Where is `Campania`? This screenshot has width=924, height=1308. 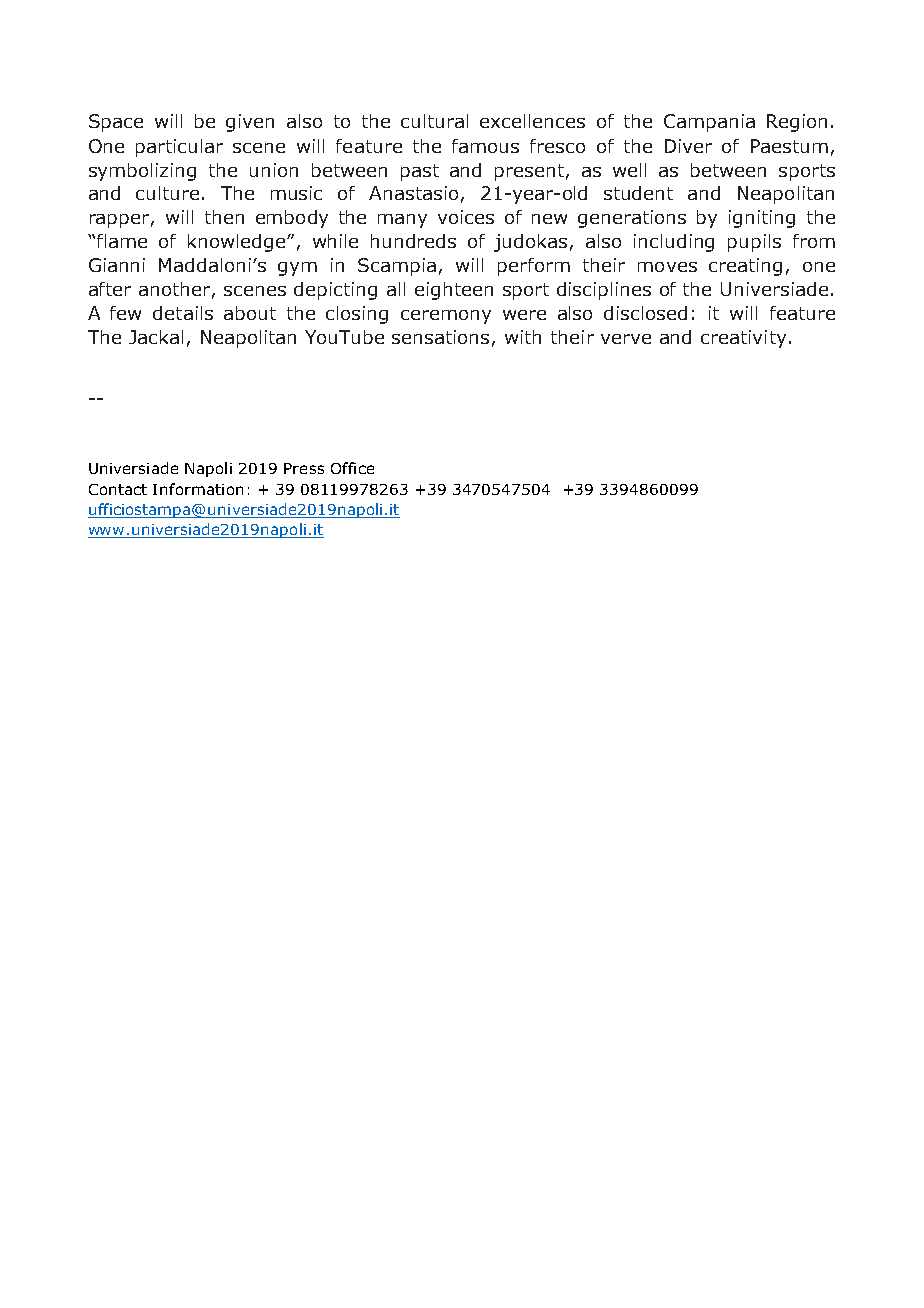 Campania is located at coordinates (709, 123).
